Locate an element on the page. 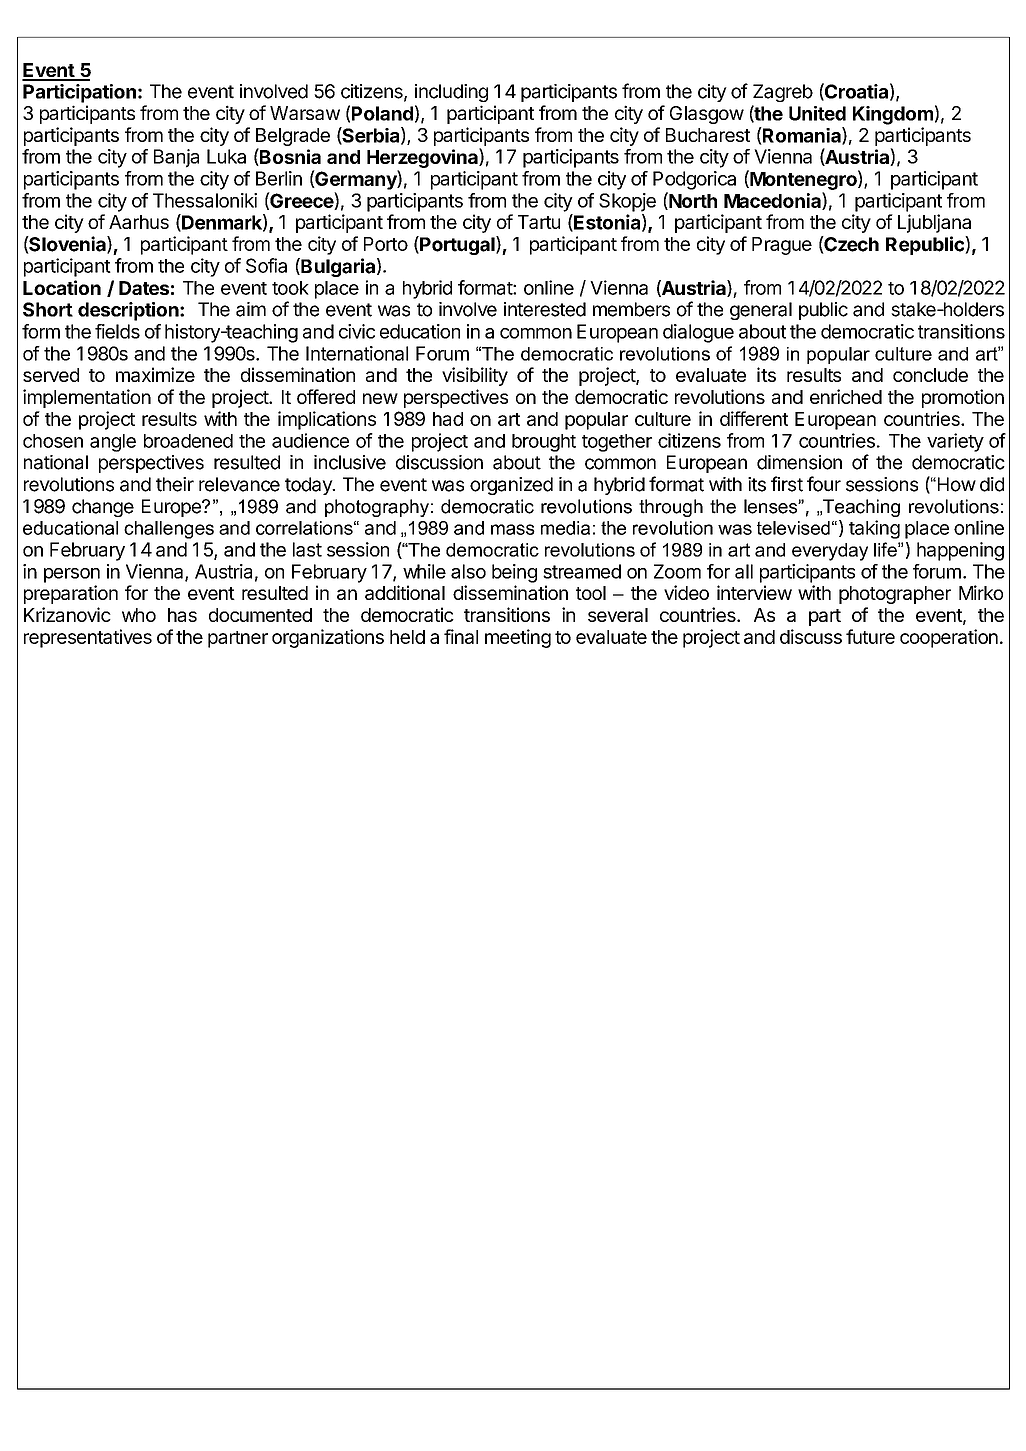 This document has width=1026, height=1451. has is located at coordinates (182, 615).
